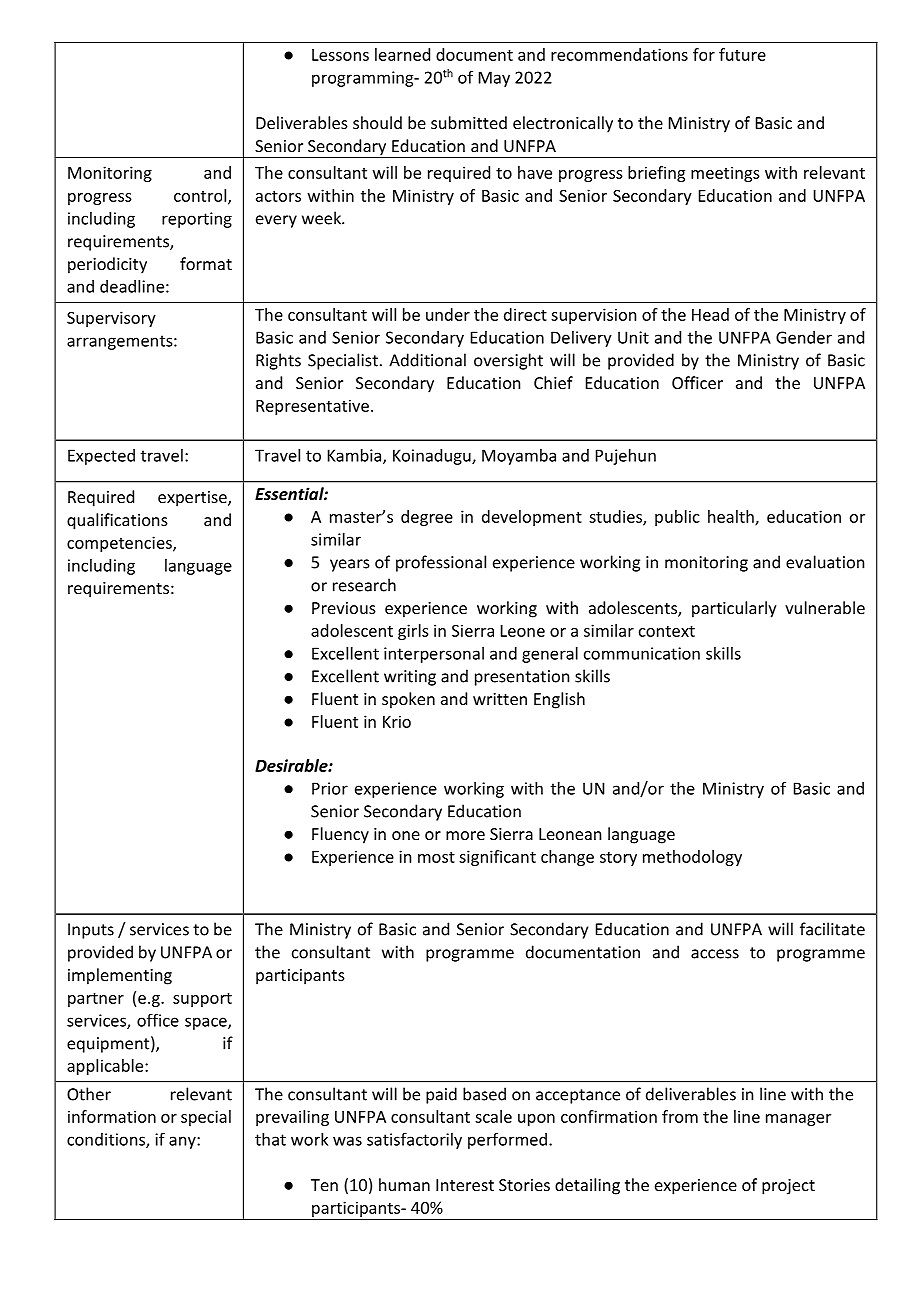 The height and width of the screenshot is (1308, 924). Describe the element at coordinates (413, 632) in the screenshot. I see `girls` at that location.
